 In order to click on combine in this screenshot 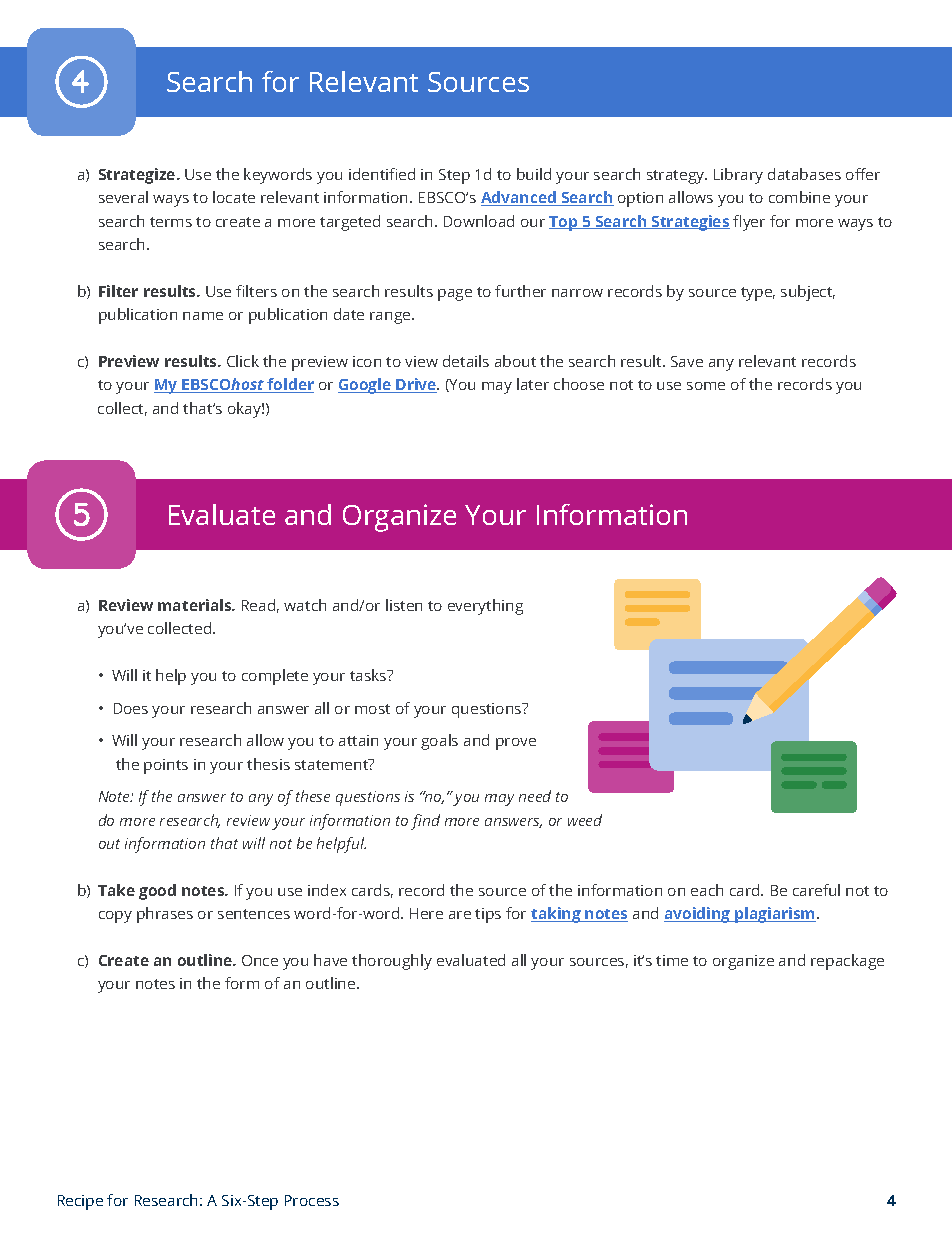, I will do `click(799, 197)`.
